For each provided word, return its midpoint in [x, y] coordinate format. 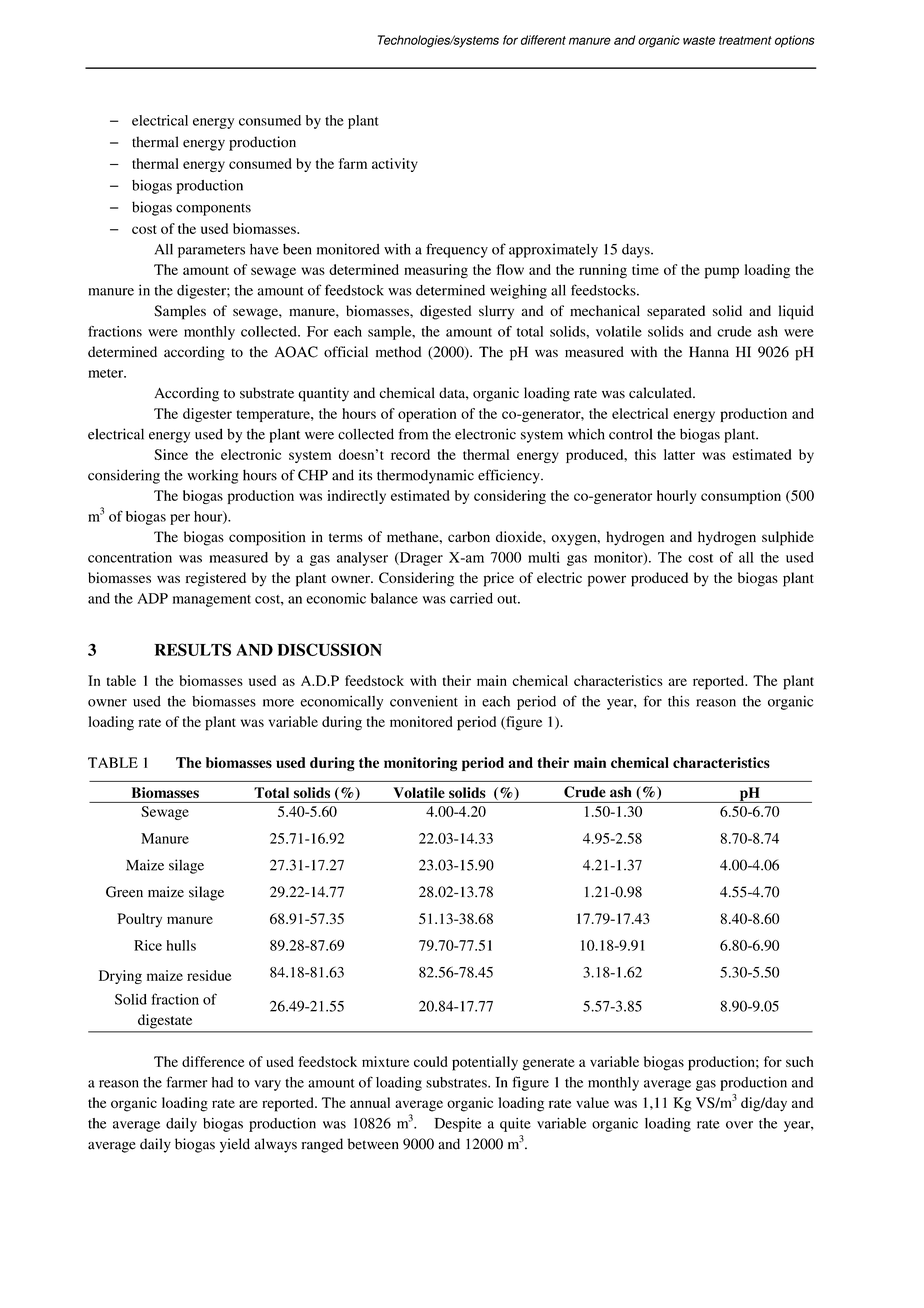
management [212, 601]
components [213, 209]
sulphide [788, 538]
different [543, 40]
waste [699, 40]
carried [471, 598]
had [222, 1082]
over [739, 1125]
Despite [457, 1125]
